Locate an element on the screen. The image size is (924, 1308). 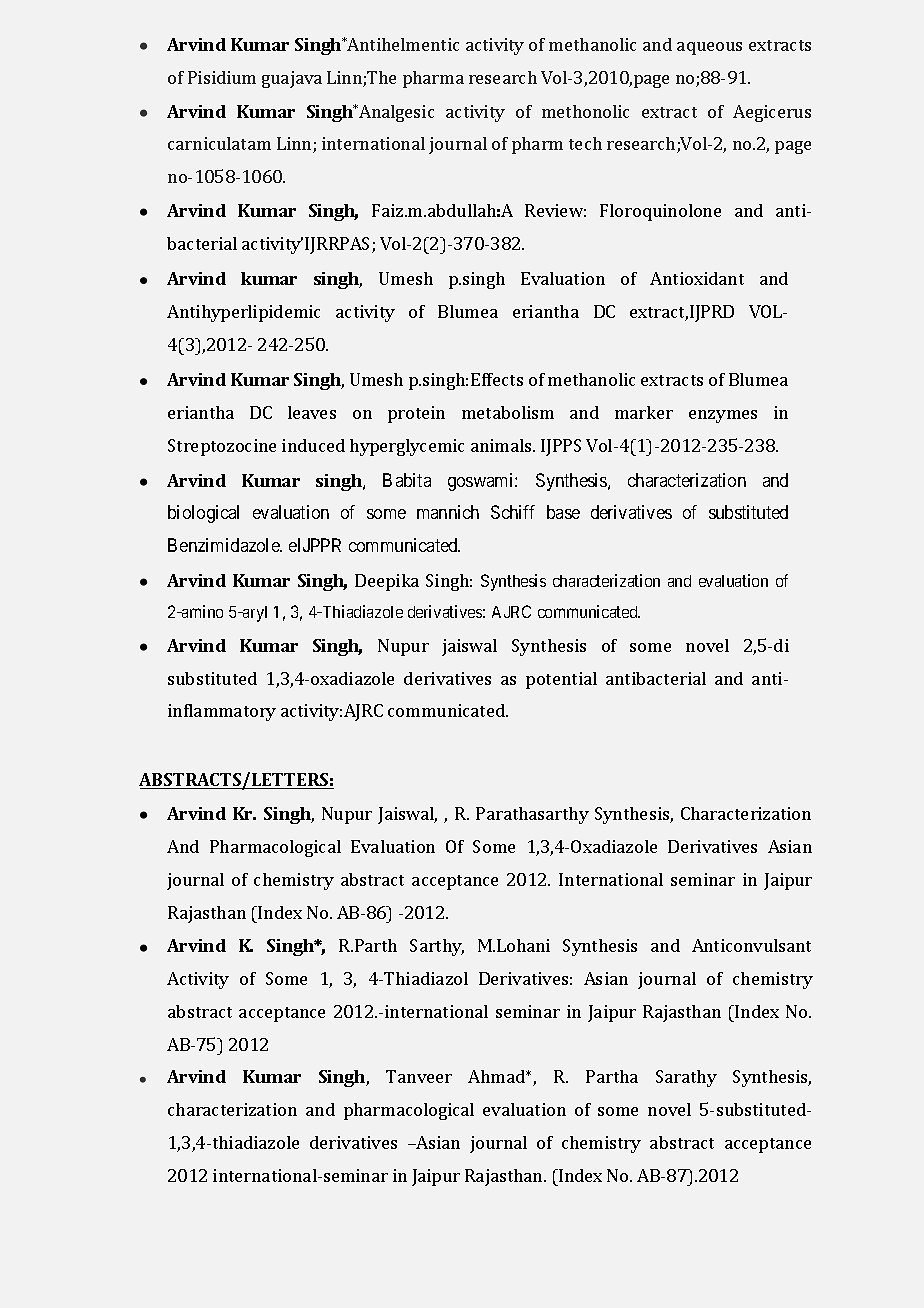
Benzimidazole is located at coordinates (224, 545).
